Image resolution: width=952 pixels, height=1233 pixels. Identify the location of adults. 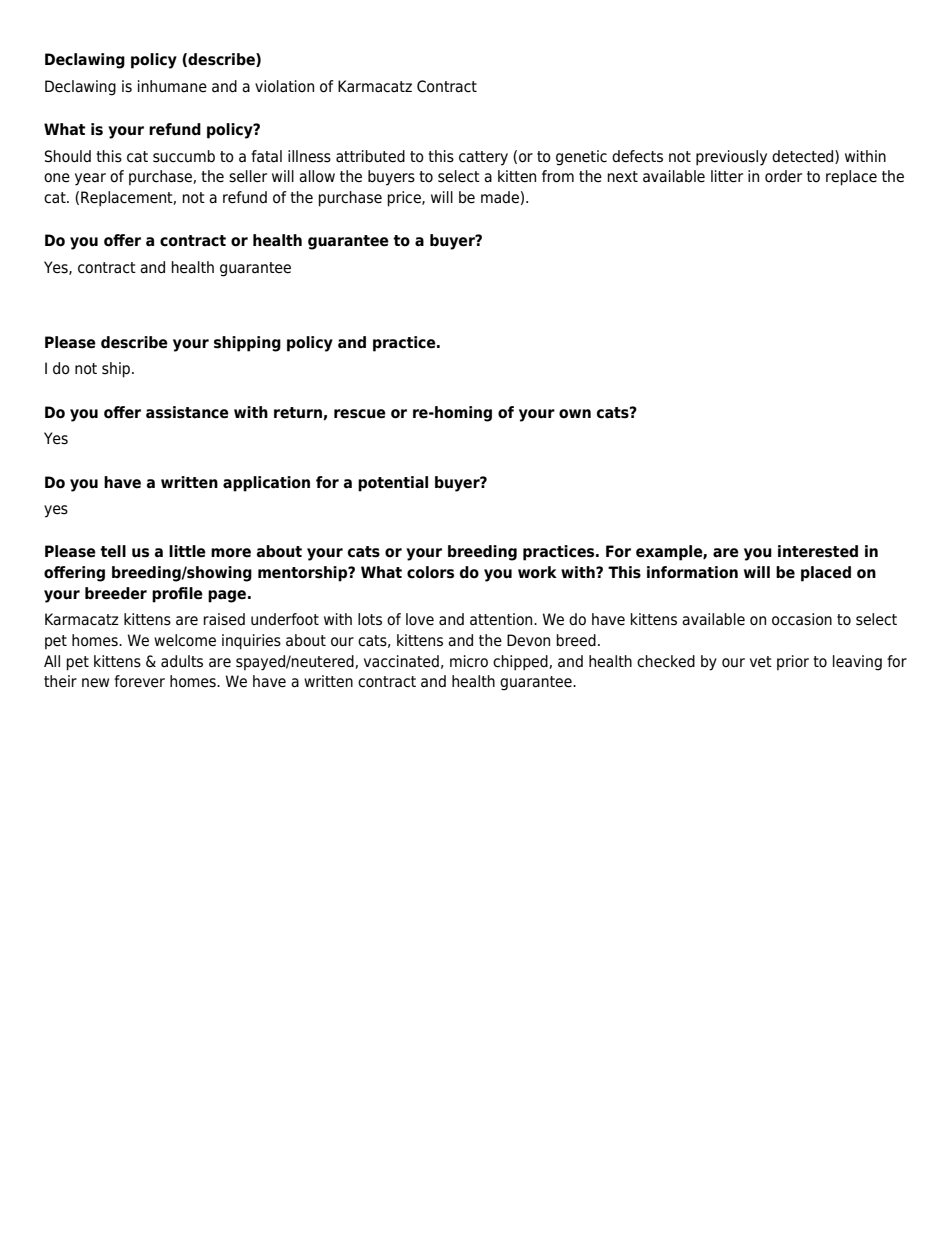
(182, 661).
